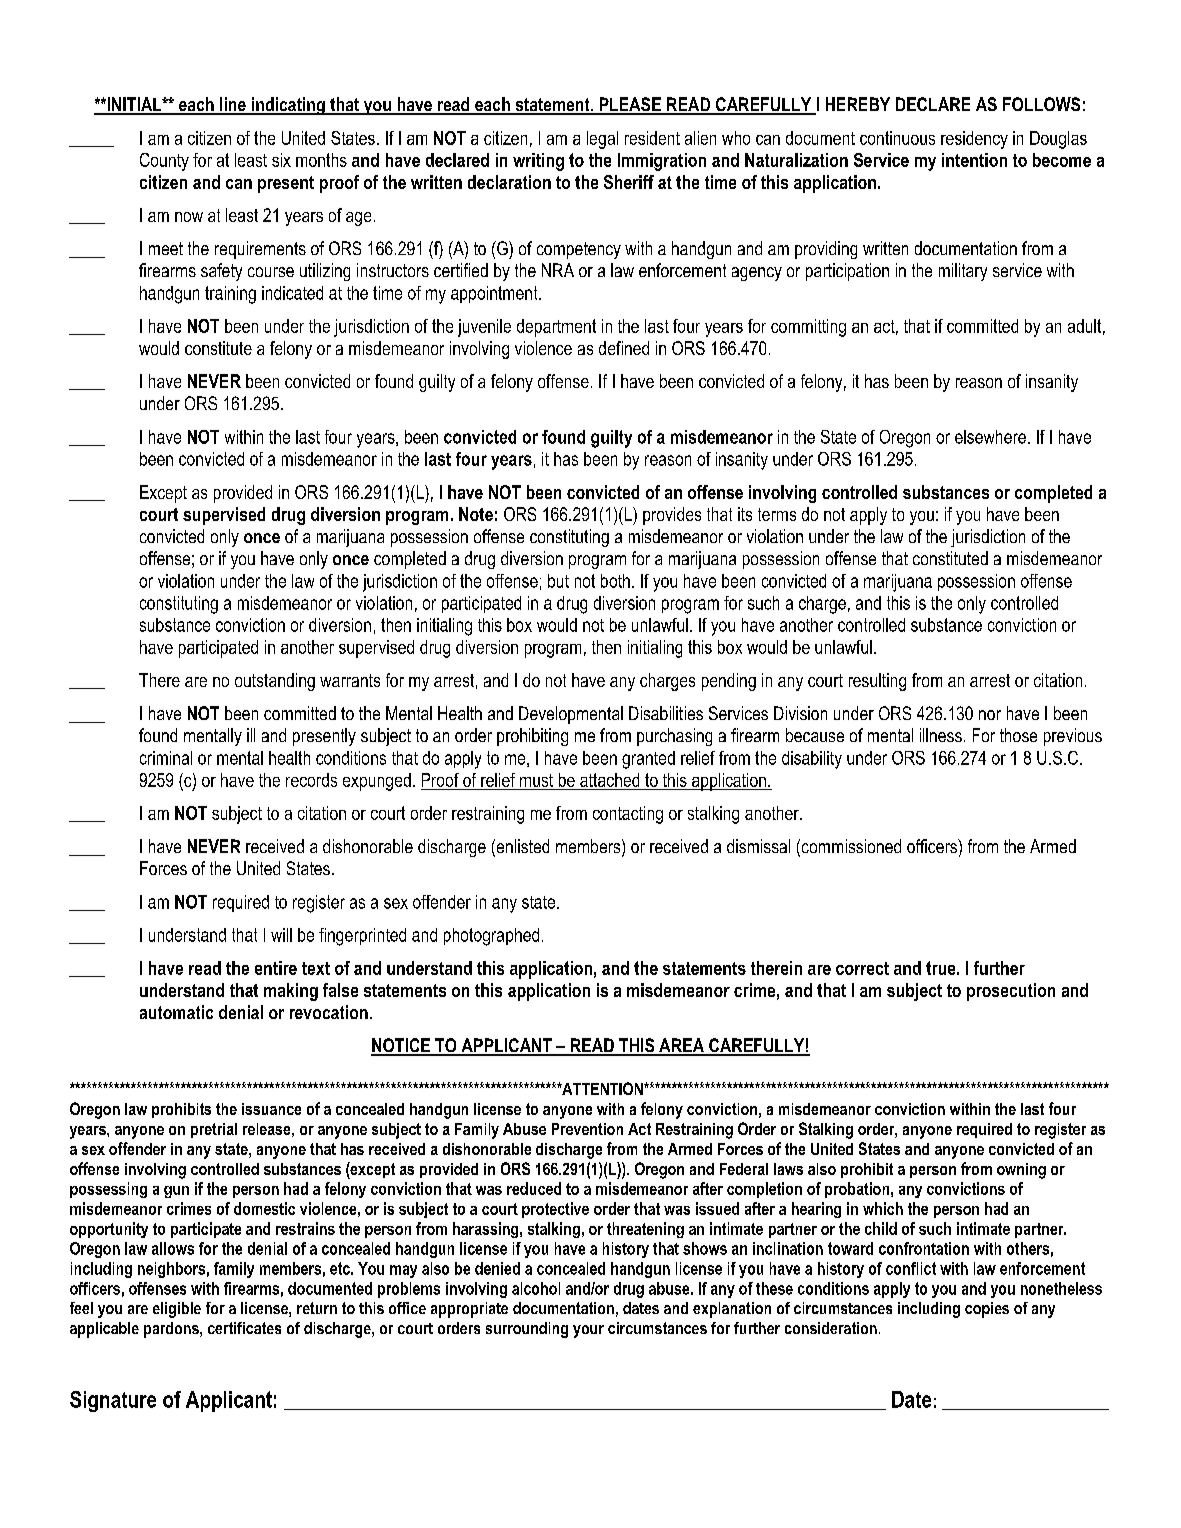 The image size is (1181, 1528). Describe the element at coordinates (682, 1046) in the document. I see `AREA` at that location.
